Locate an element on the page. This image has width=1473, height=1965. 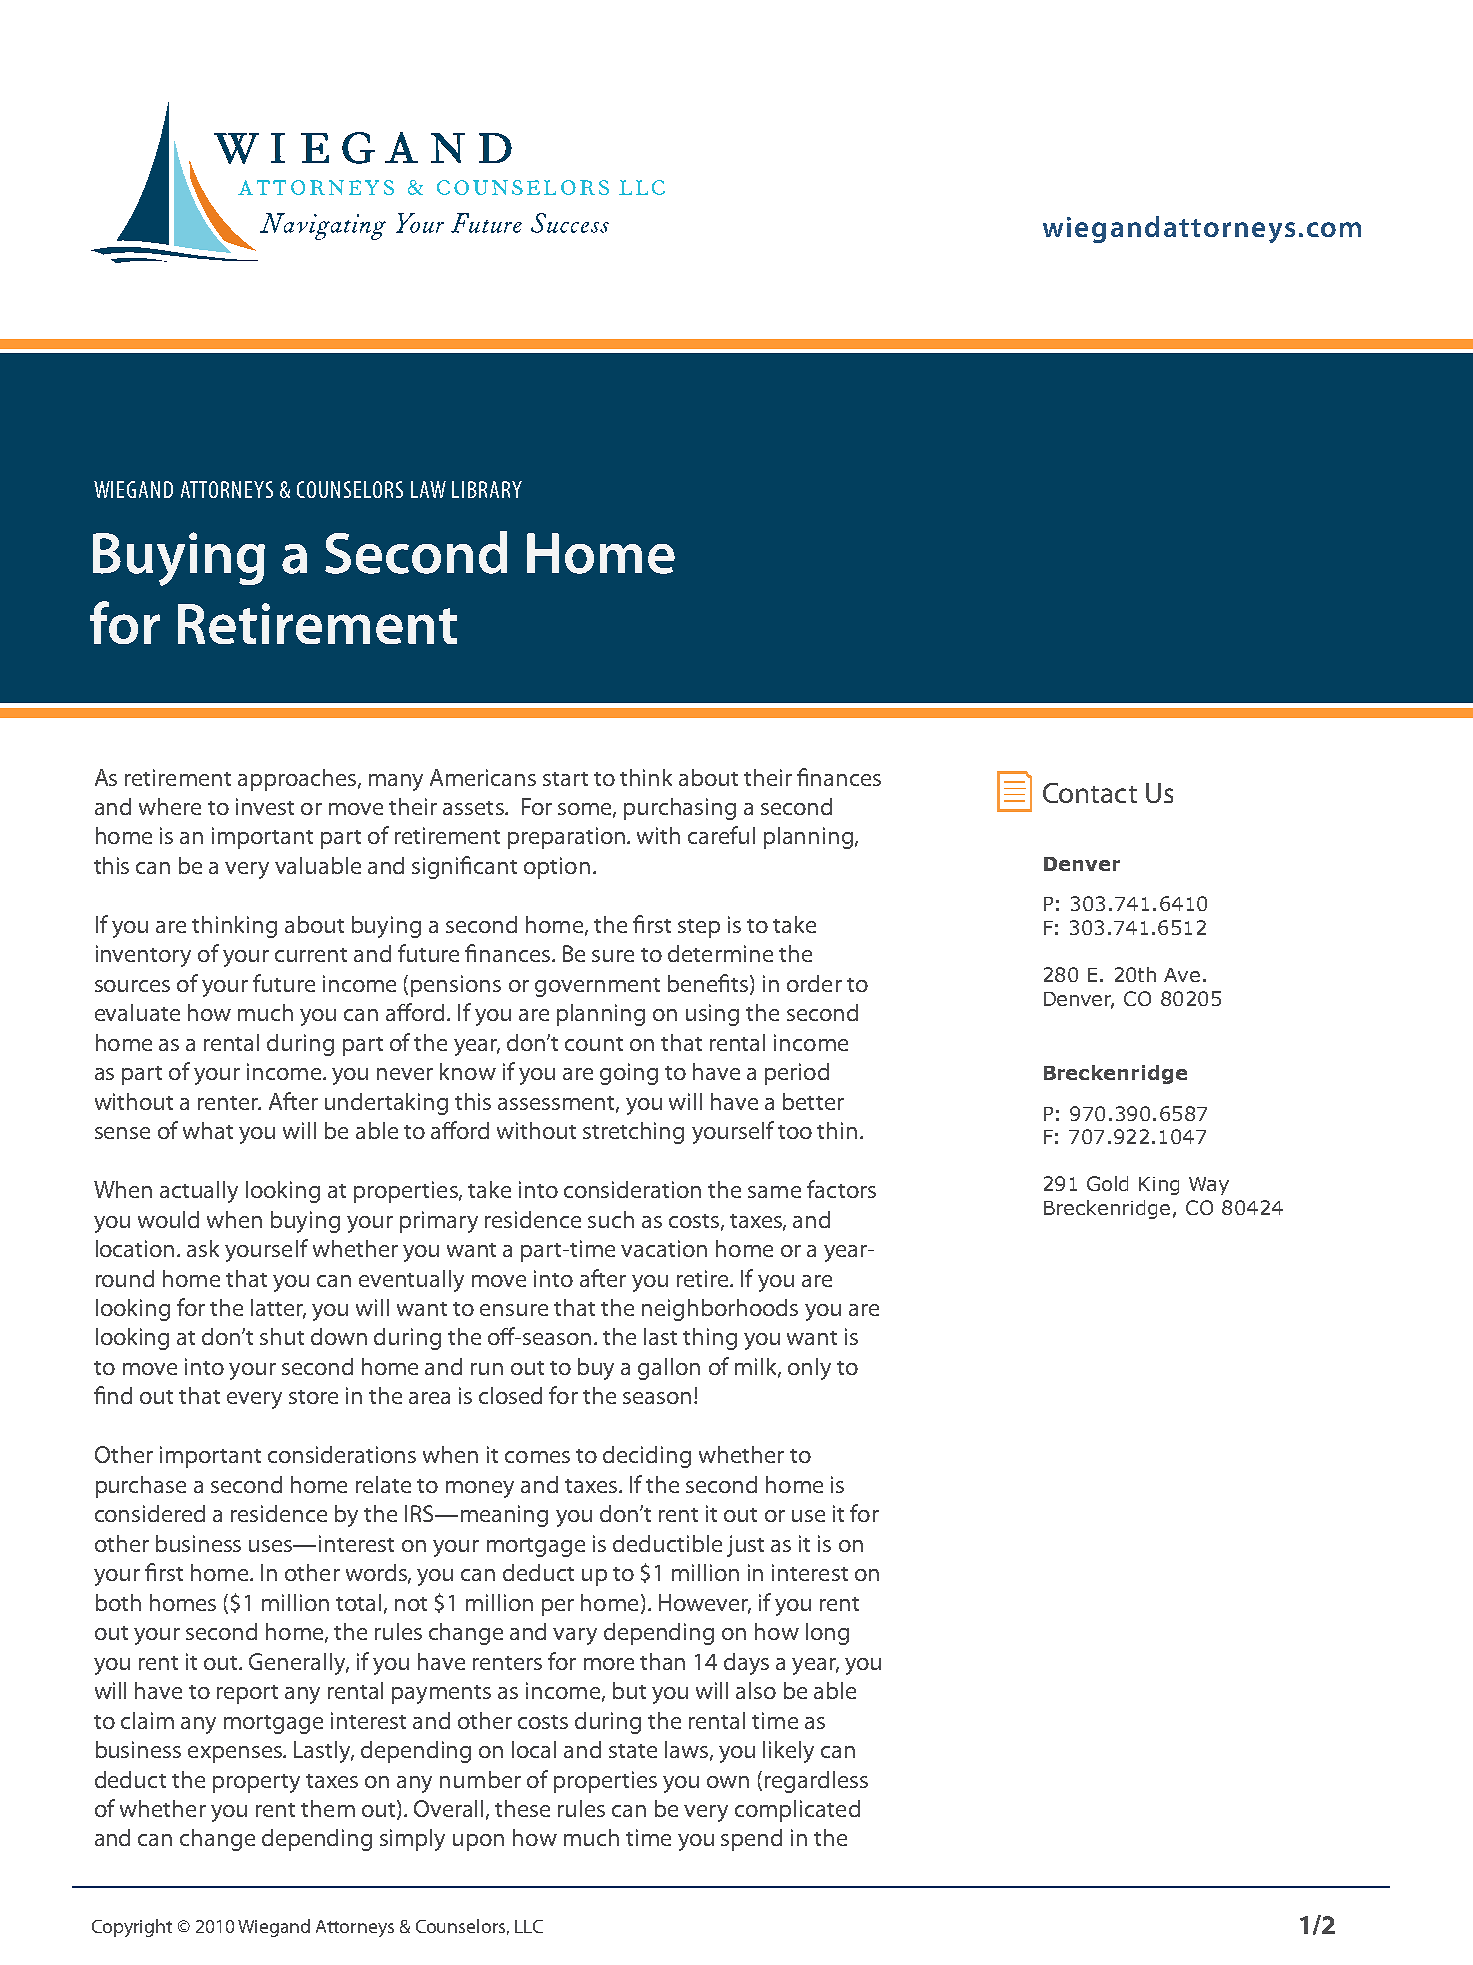
deciding is located at coordinates (647, 1457).
